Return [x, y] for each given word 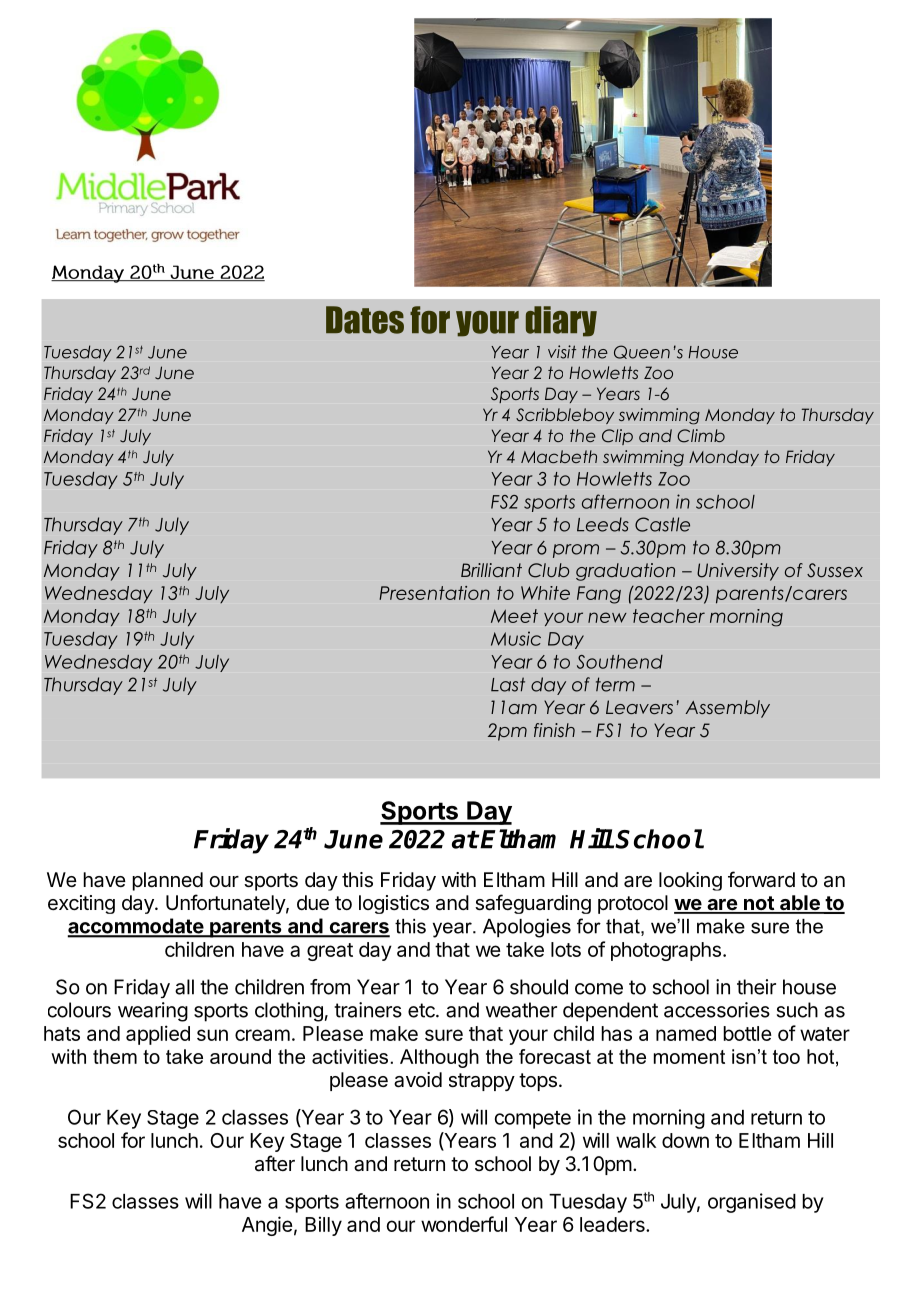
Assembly [728, 709]
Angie [267, 1226]
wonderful [464, 1224]
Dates [365, 320]
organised [752, 1203]
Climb [701, 436]
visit [562, 352]
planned [167, 881]
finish [554, 730]
